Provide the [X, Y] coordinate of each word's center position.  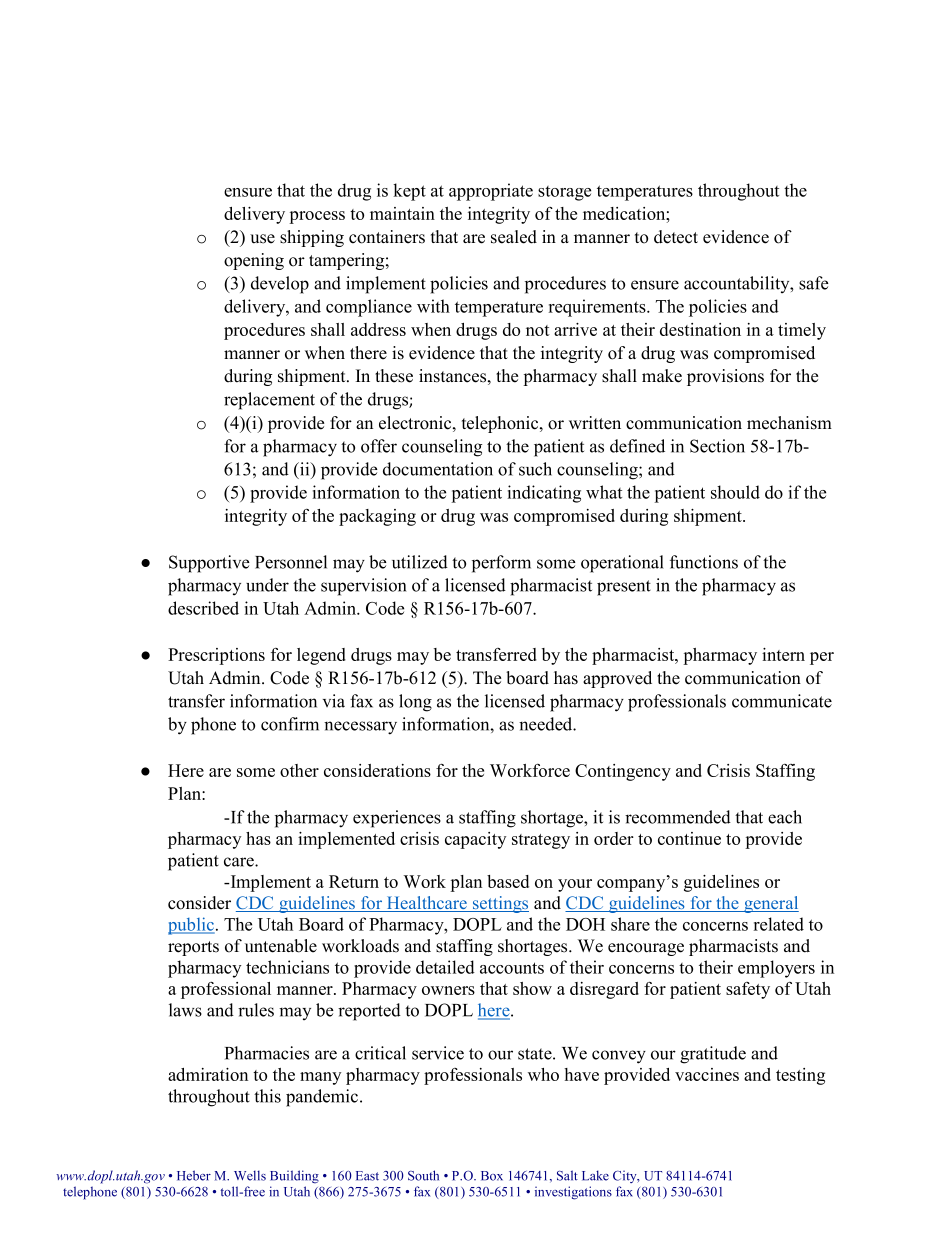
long [415, 703]
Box [492, 1176]
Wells [250, 1175]
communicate [782, 701]
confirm [290, 724]
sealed [514, 237]
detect [676, 237]
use [262, 239]
